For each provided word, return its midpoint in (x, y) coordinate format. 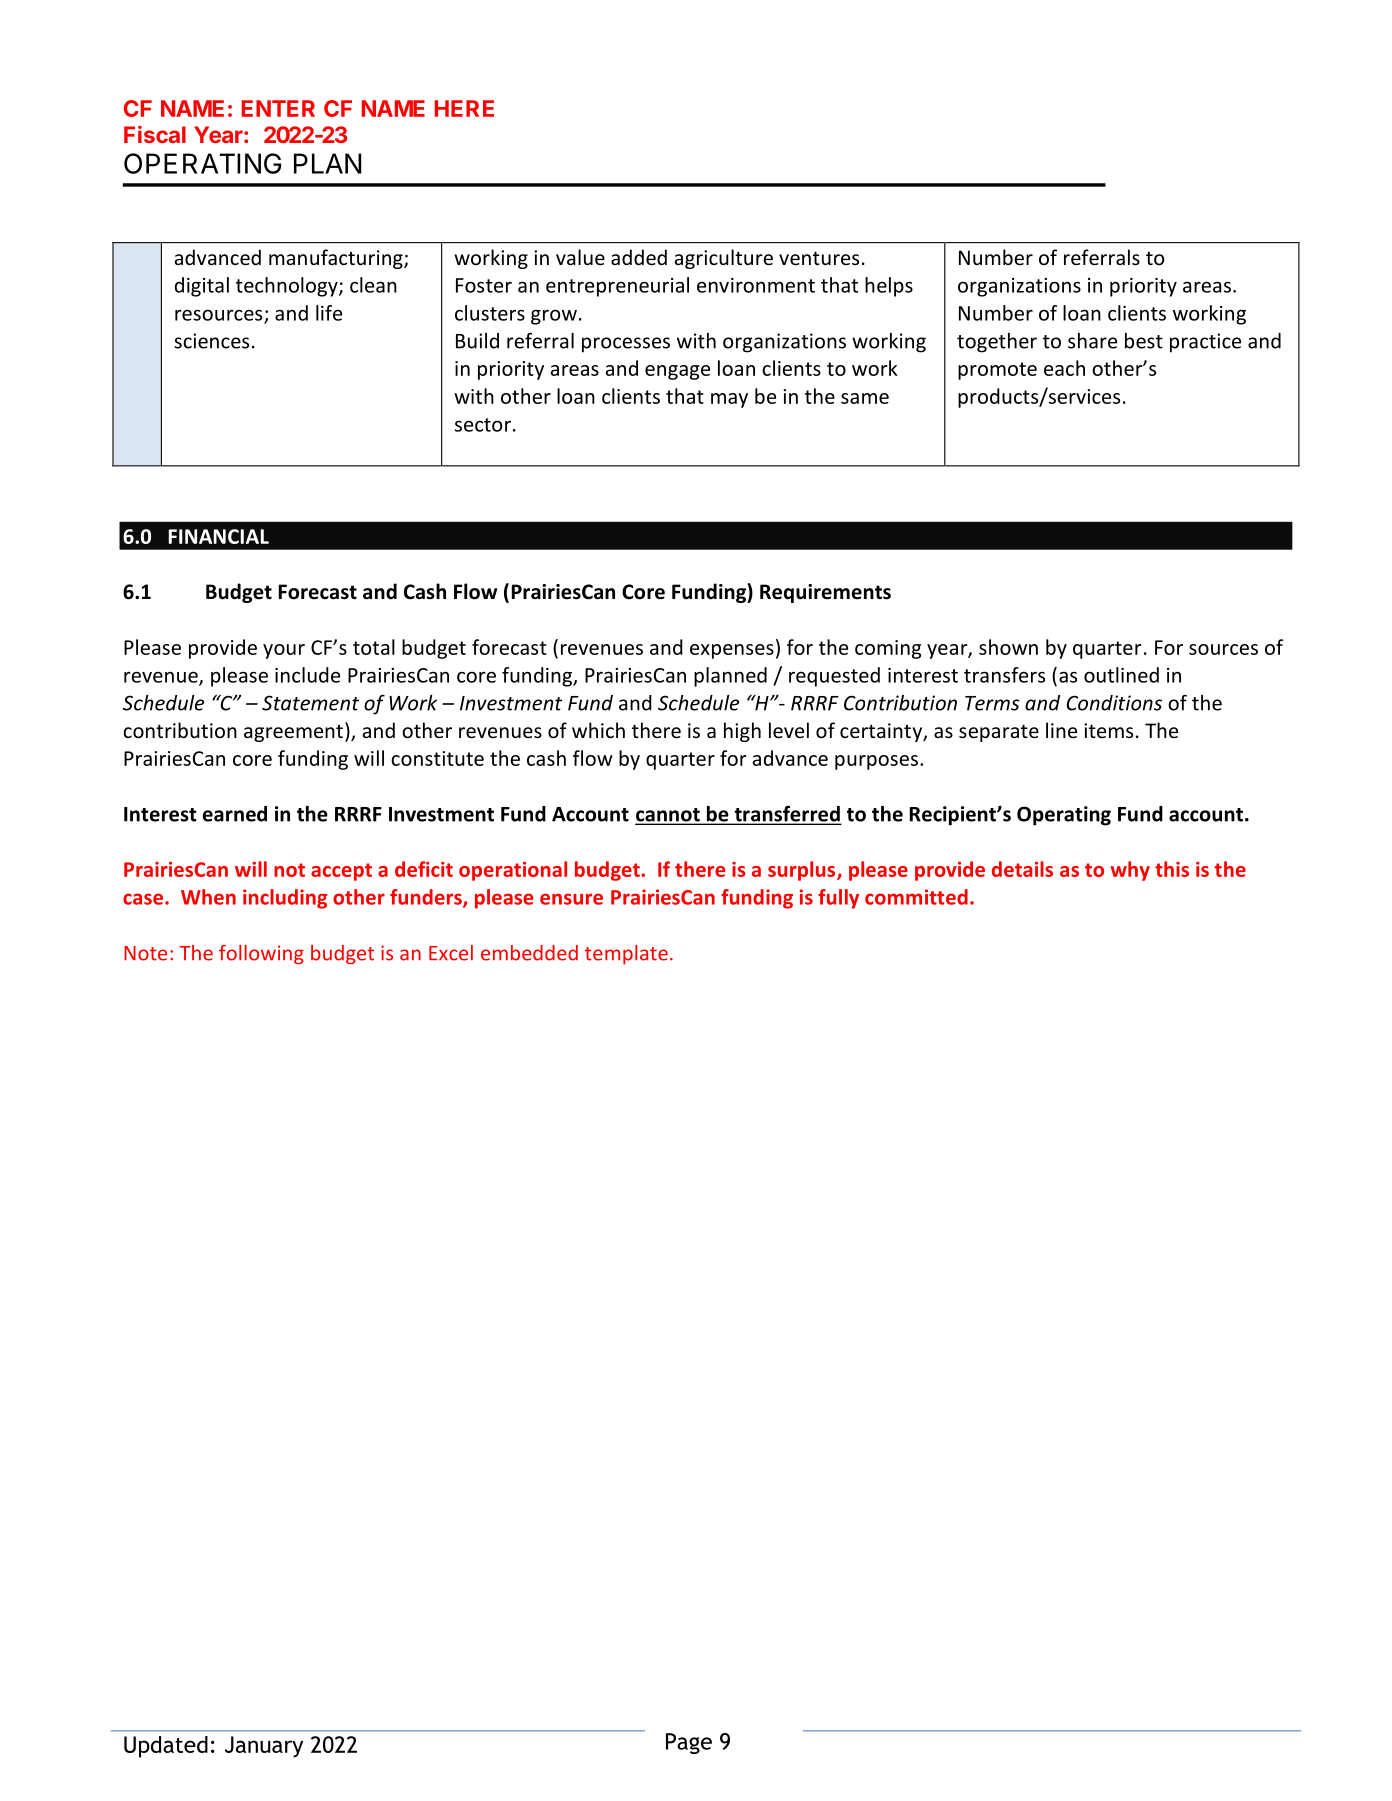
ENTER (278, 108)
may (729, 400)
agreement (293, 733)
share (1092, 341)
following (261, 954)
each (1064, 368)
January (264, 1747)
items (1108, 730)
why (1130, 871)
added (639, 257)
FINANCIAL (219, 536)
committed (916, 897)
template (626, 954)
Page (689, 1743)
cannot (668, 816)
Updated (166, 1747)
